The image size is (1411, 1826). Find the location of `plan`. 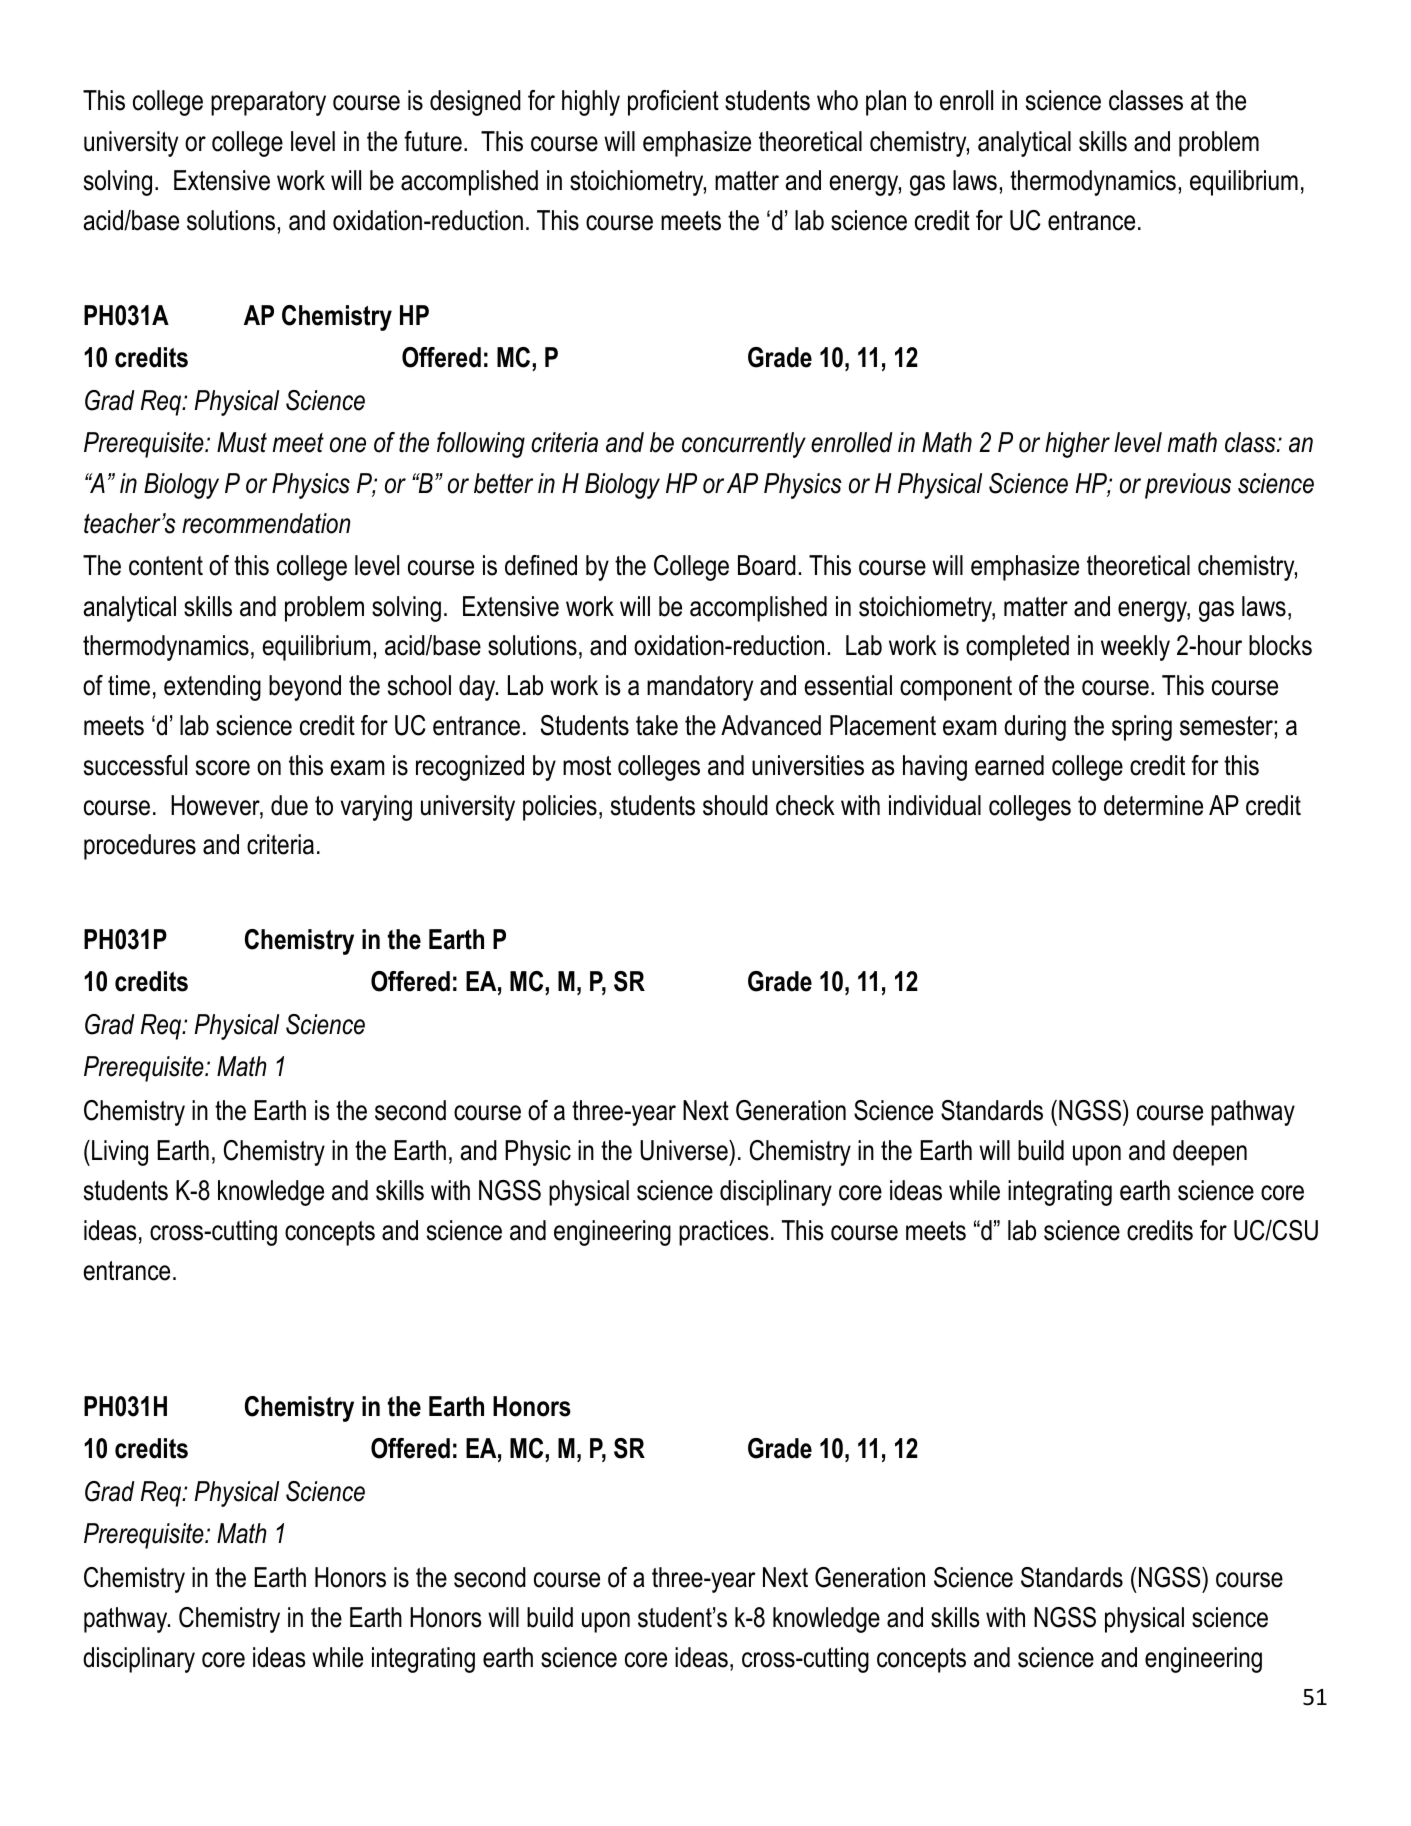

plan is located at coordinates (886, 103).
